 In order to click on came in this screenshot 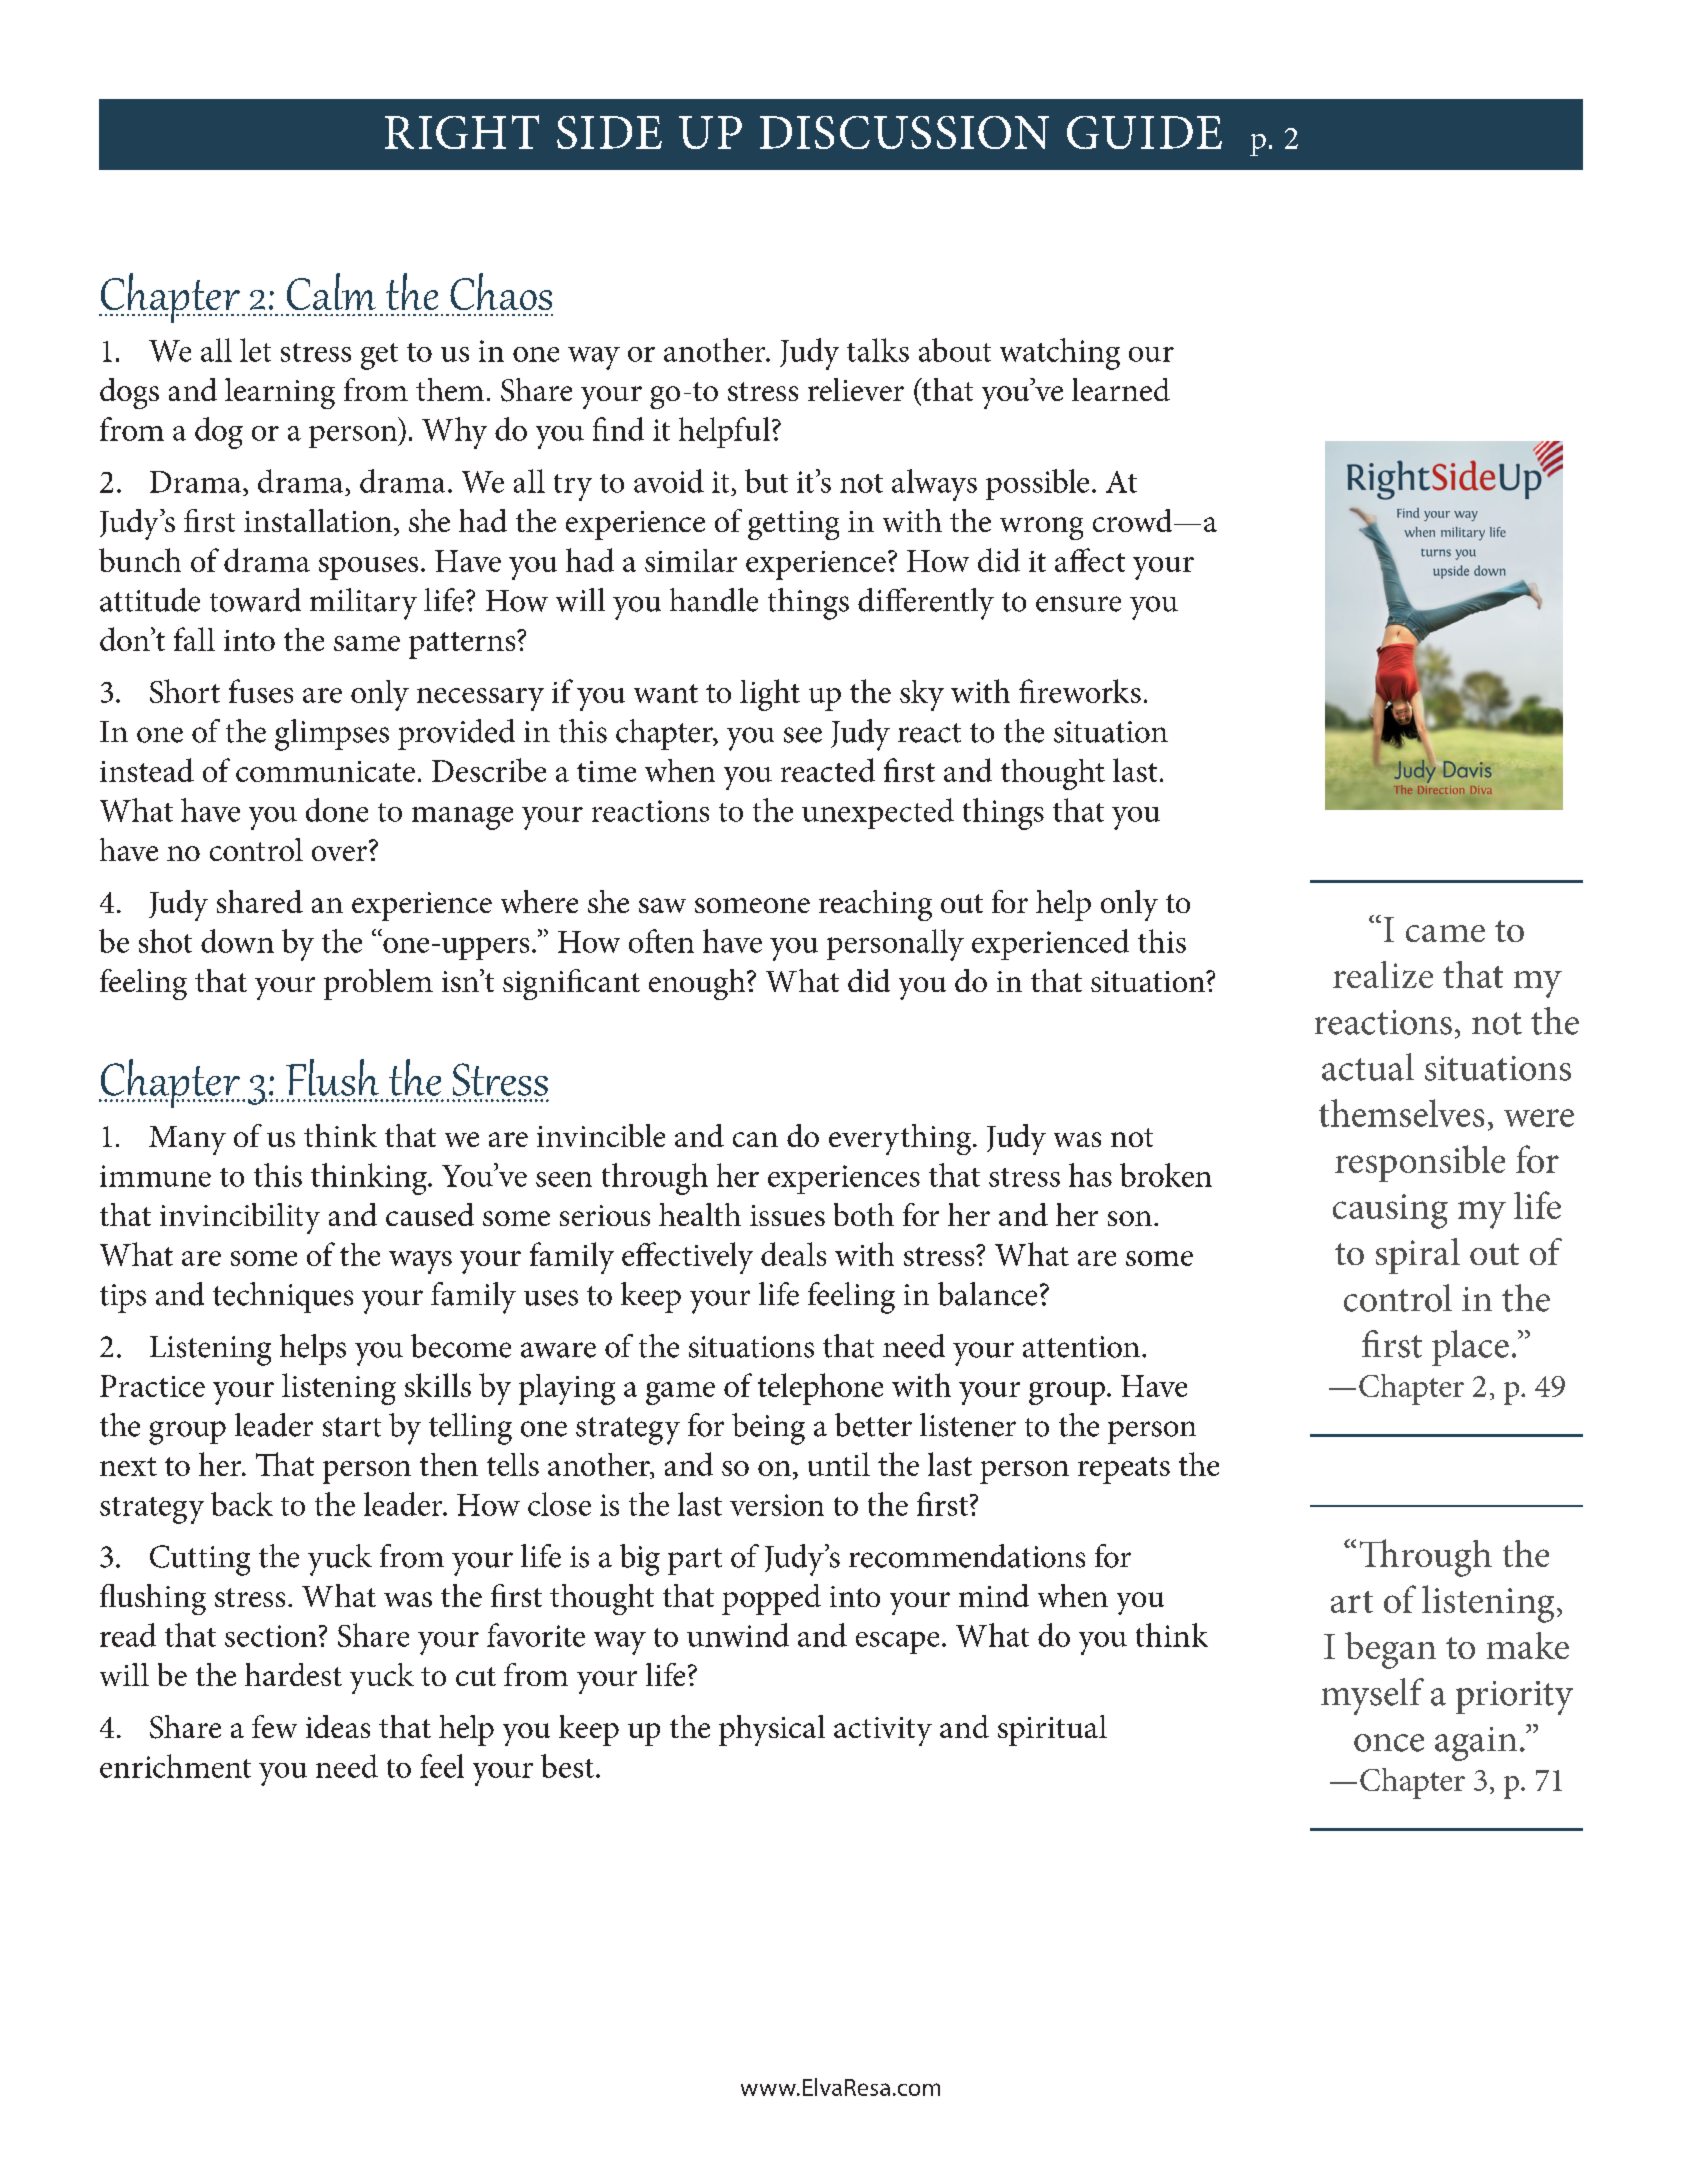, I will do `click(1445, 933)`.
